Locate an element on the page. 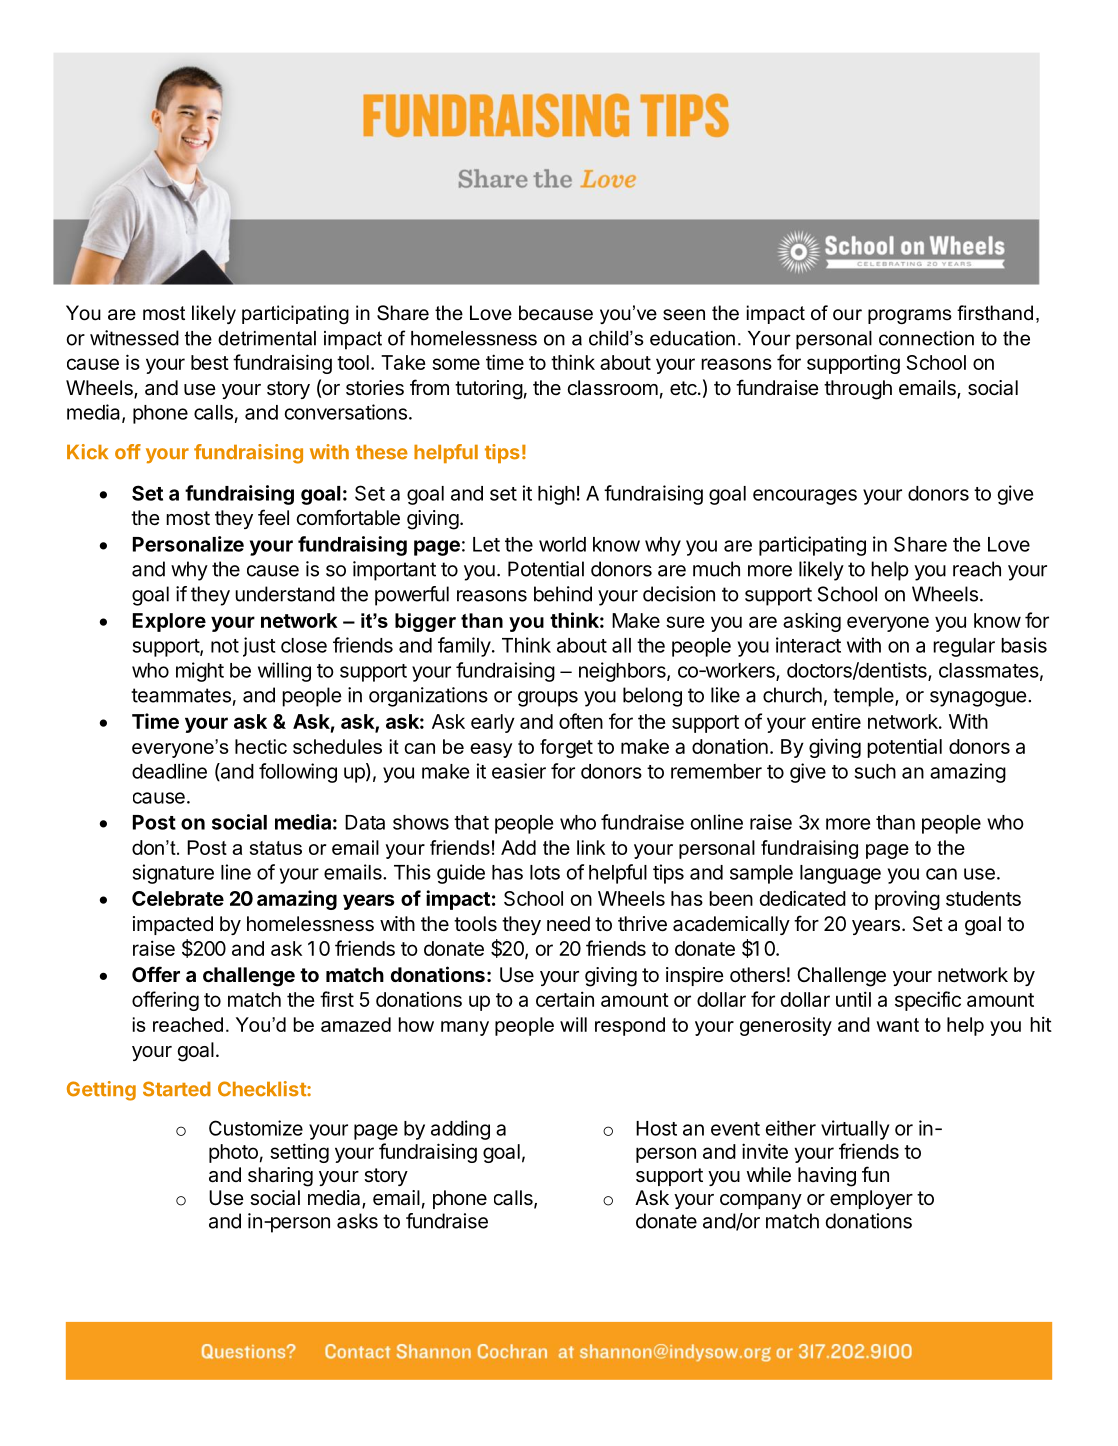  Host is located at coordinates (656, 1128).
